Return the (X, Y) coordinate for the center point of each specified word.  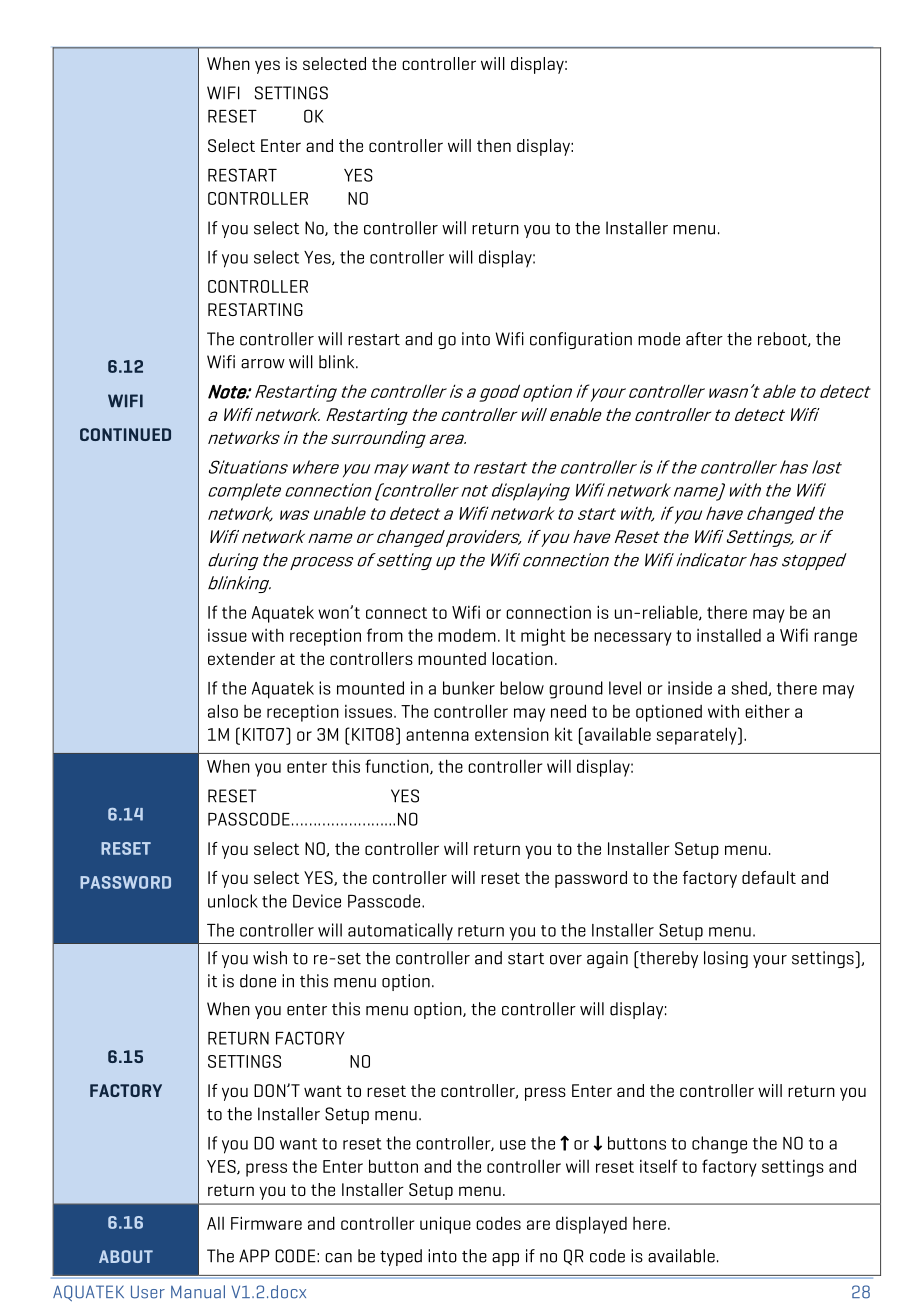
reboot (783, 339)
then (494, 145)
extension (512, 734)
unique (445, 1225)
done (258, 981)
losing (726, 959)
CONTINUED (125, 434)
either (767, 711)
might (543, 637)
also (223, 711)
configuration (581, 340)
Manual (198, 1292)
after (704, 339)
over (566, 960)
